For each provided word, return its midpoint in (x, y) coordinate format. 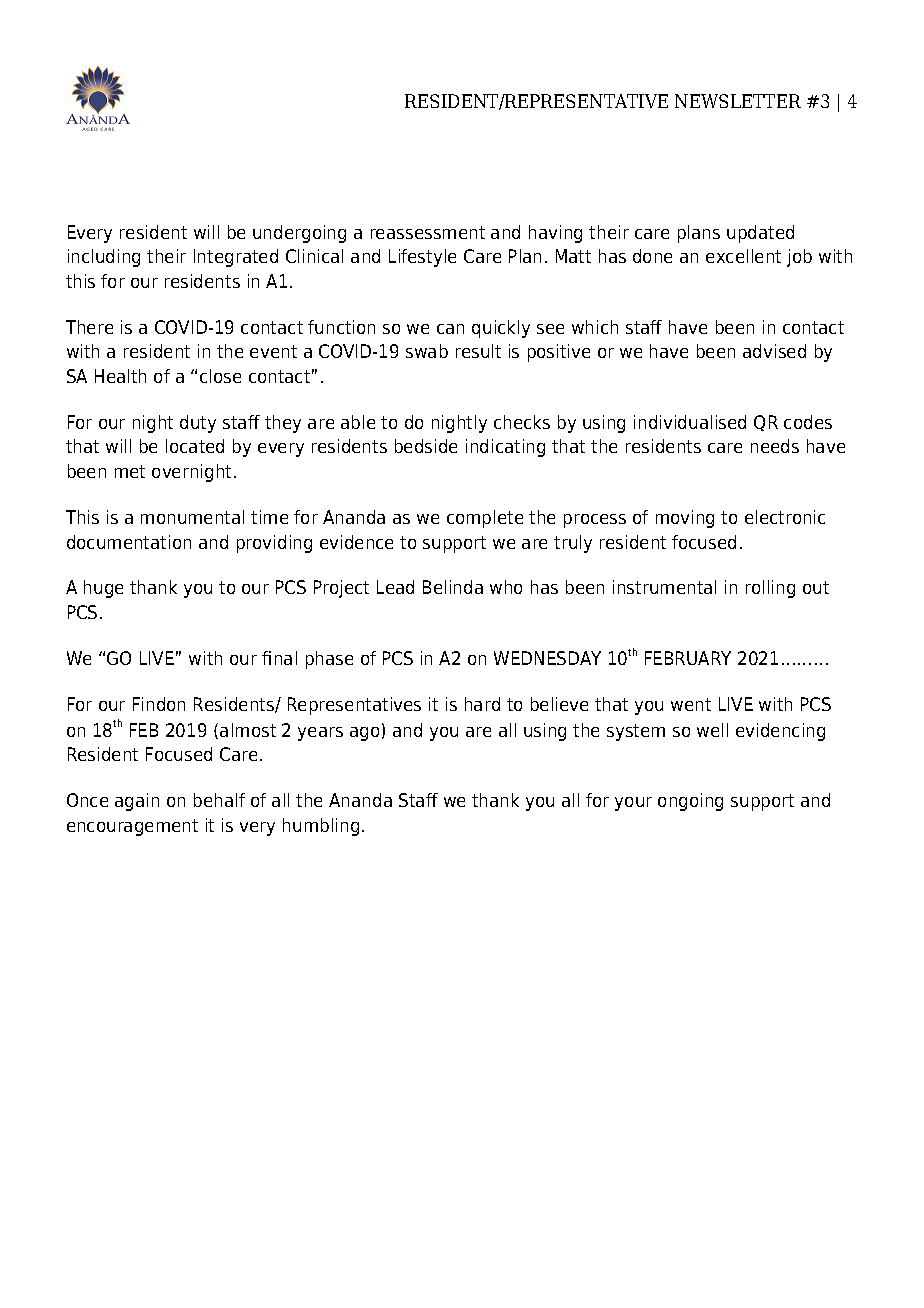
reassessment (428, 232)
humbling (321, 827)
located (195, 446)
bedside (426, 446)
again (137, 802)
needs (775, 446)
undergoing (299, 234)
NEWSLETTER (738, 101)
